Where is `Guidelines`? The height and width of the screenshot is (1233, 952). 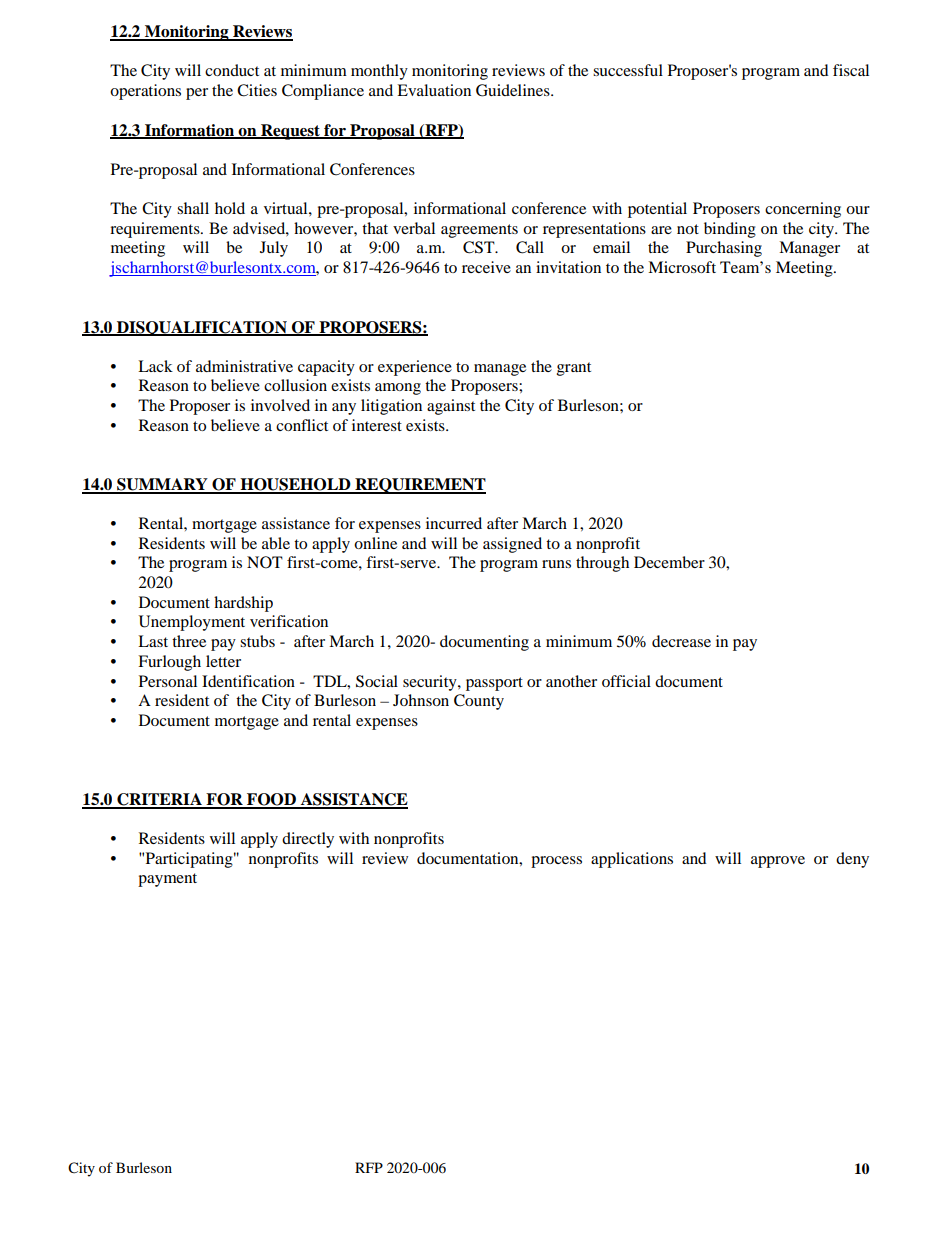 Guidelines is located at coordinates (514, 90).
